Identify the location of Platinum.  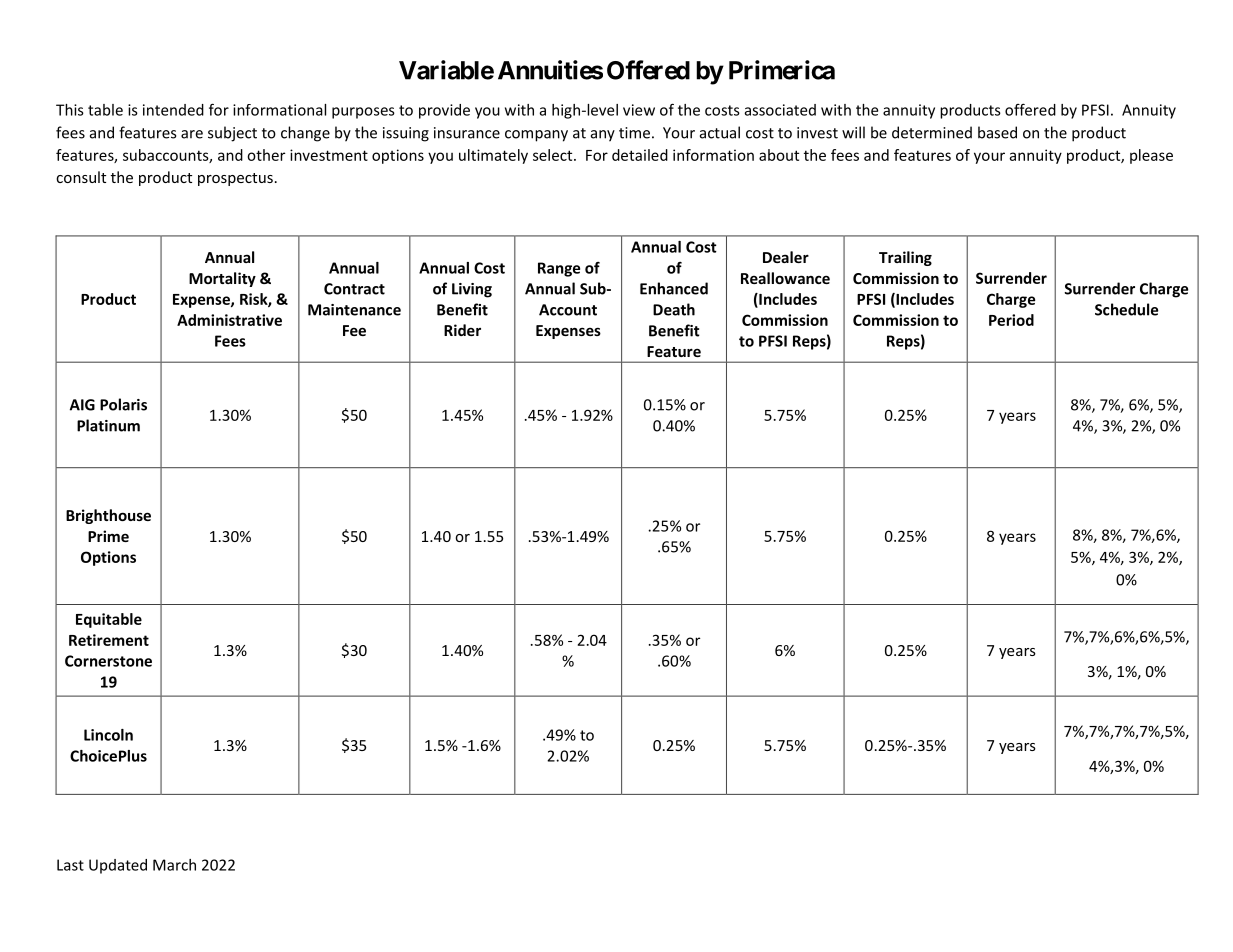
(108, 425).
